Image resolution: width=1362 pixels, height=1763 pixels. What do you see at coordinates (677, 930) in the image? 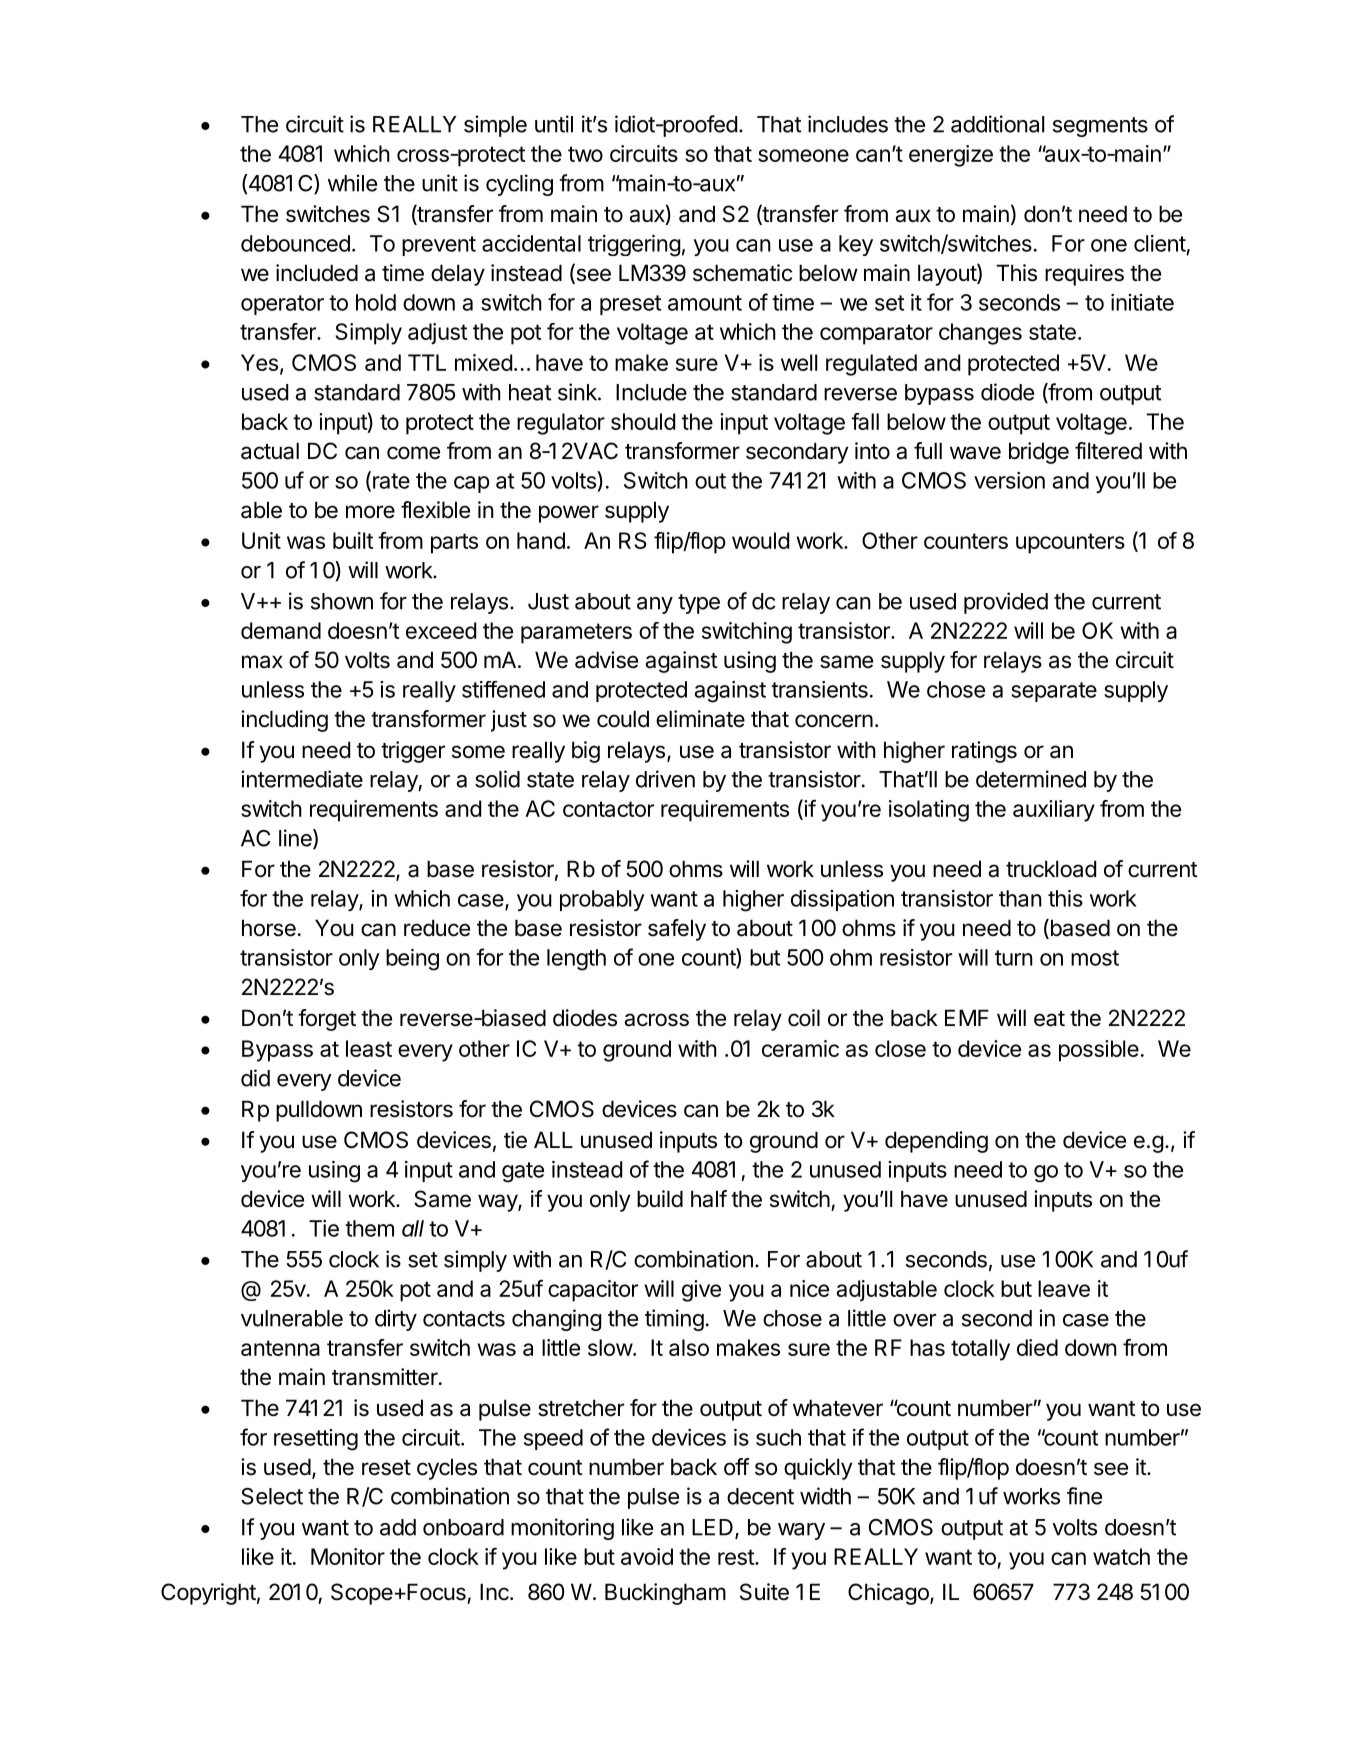
I see `safely` at bounding box center [677, 930].
